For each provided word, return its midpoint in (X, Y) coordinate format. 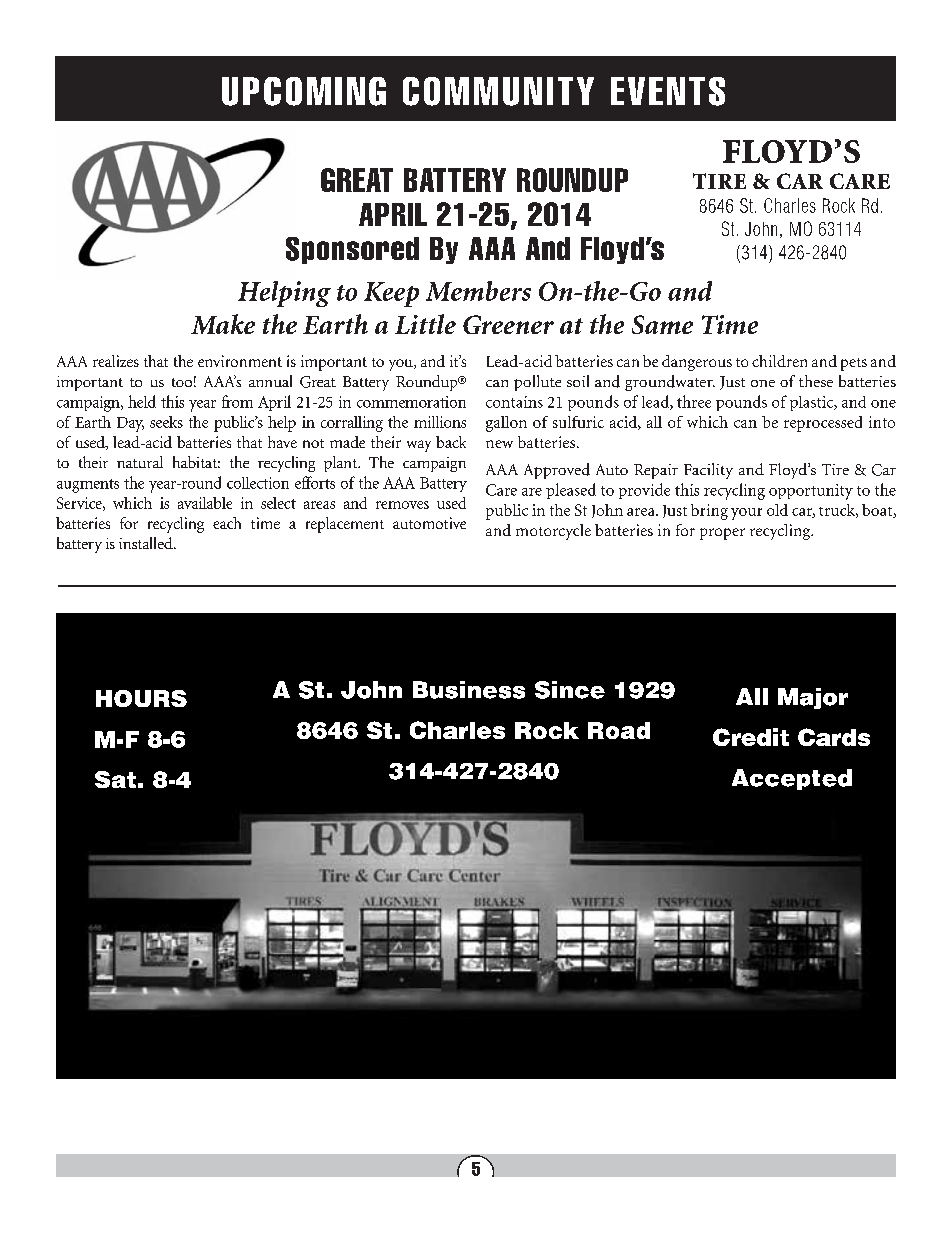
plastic (813, 403)
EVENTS (668, 91)
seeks (166, 422)
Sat (115, 779)
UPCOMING (304, 91)
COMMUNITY (498, 91)
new (499, 444)
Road (619, 730)
